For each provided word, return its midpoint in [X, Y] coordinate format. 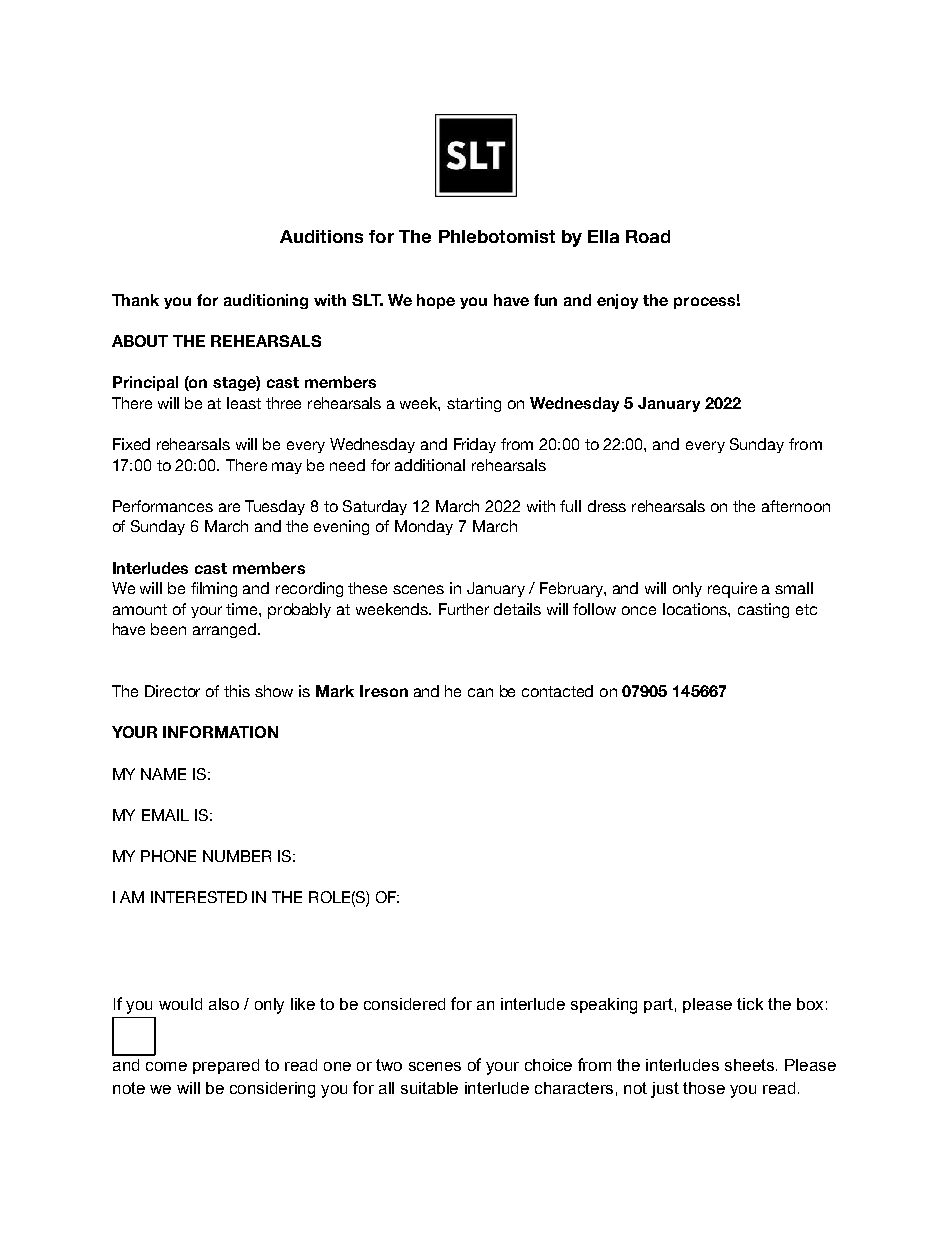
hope [436, 301]
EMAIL [165, 815]
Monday [424, 527]
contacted [557, 691]
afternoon [796, 506]
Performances [163, 506]
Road [648, 236]
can [480, 692]
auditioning [266, 301]
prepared [226, 1066]
